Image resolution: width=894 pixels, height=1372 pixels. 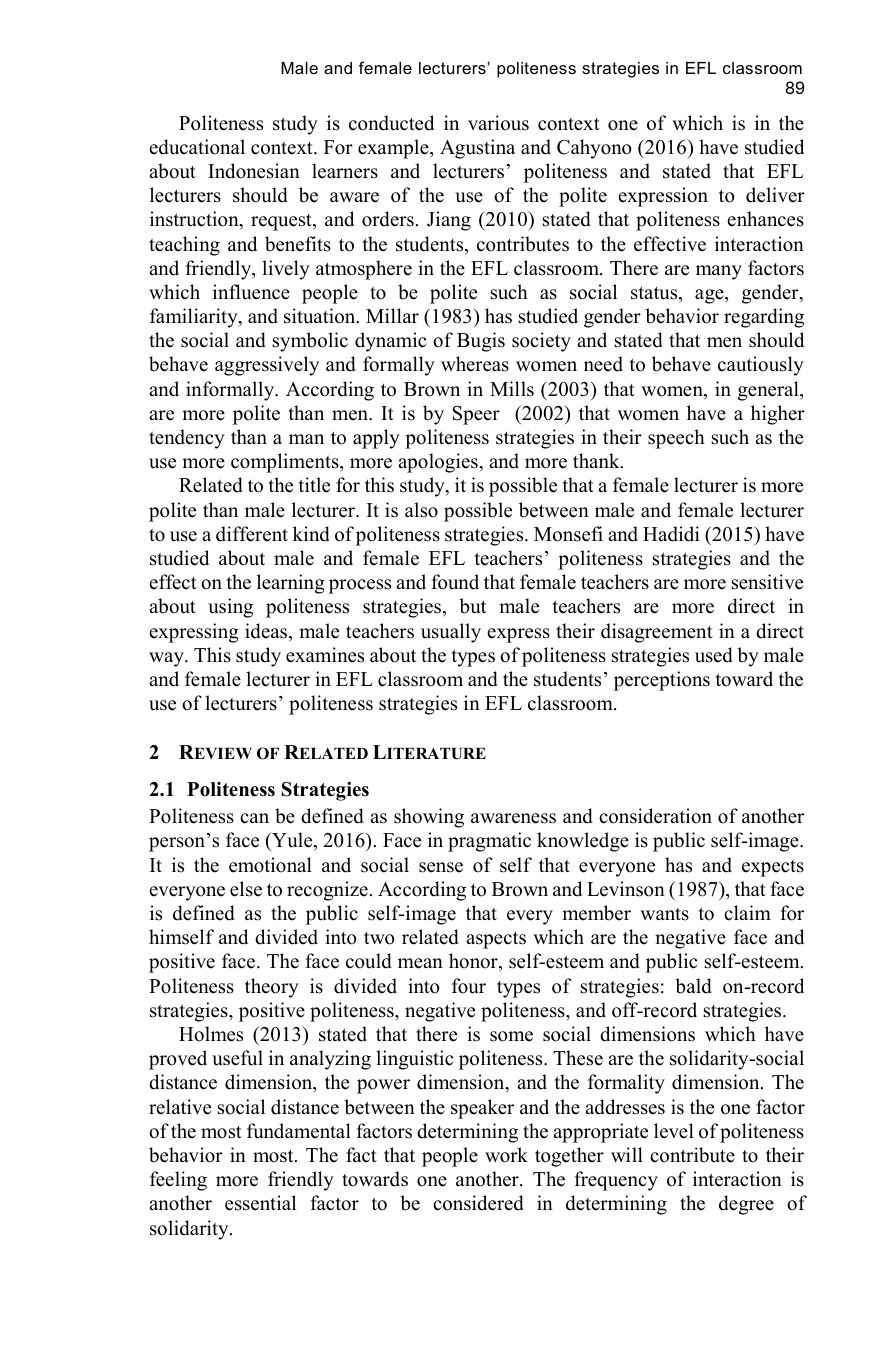 I want to click on considered, so click(x=478, y=1203).
